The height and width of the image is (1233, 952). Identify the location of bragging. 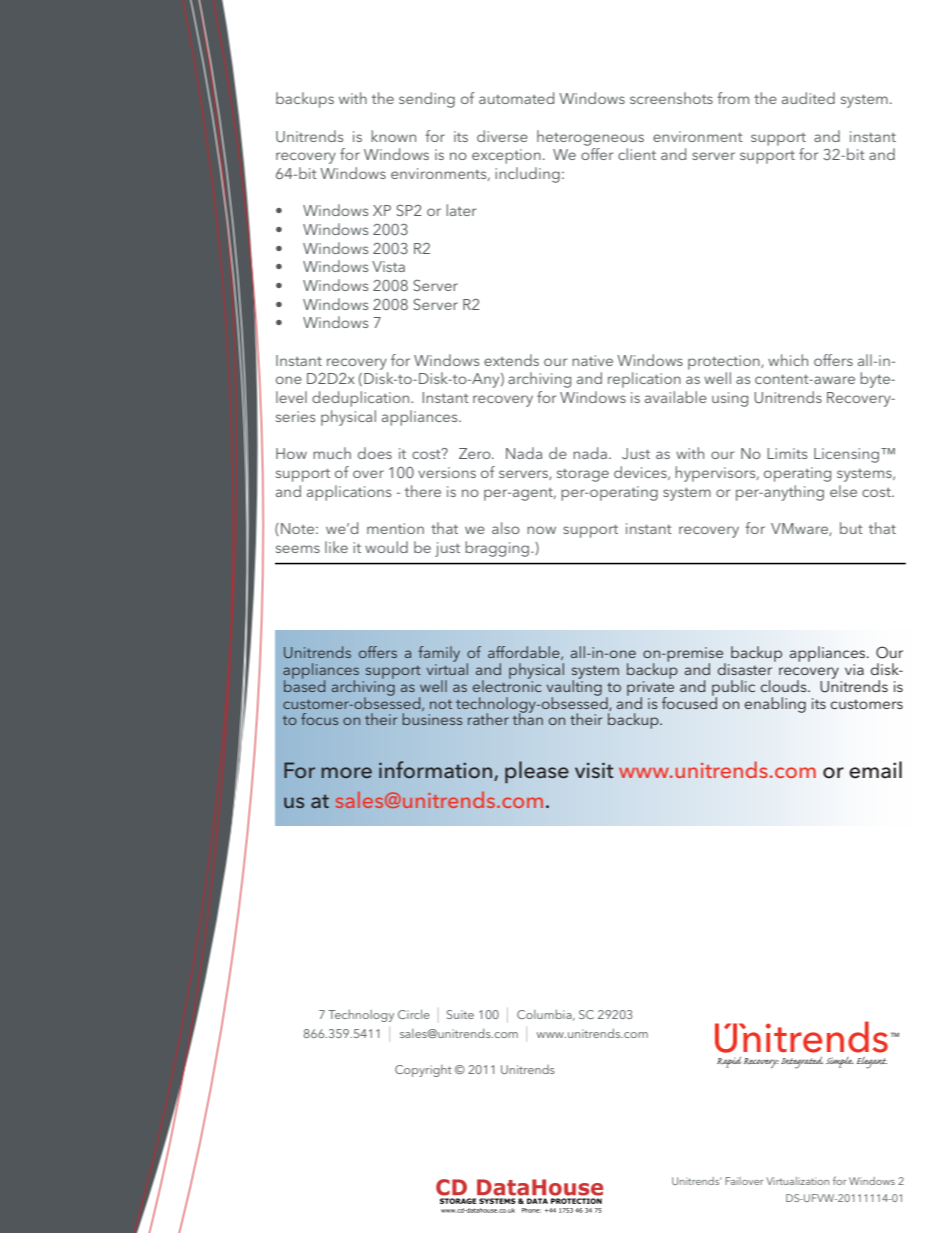
(498, 549).
